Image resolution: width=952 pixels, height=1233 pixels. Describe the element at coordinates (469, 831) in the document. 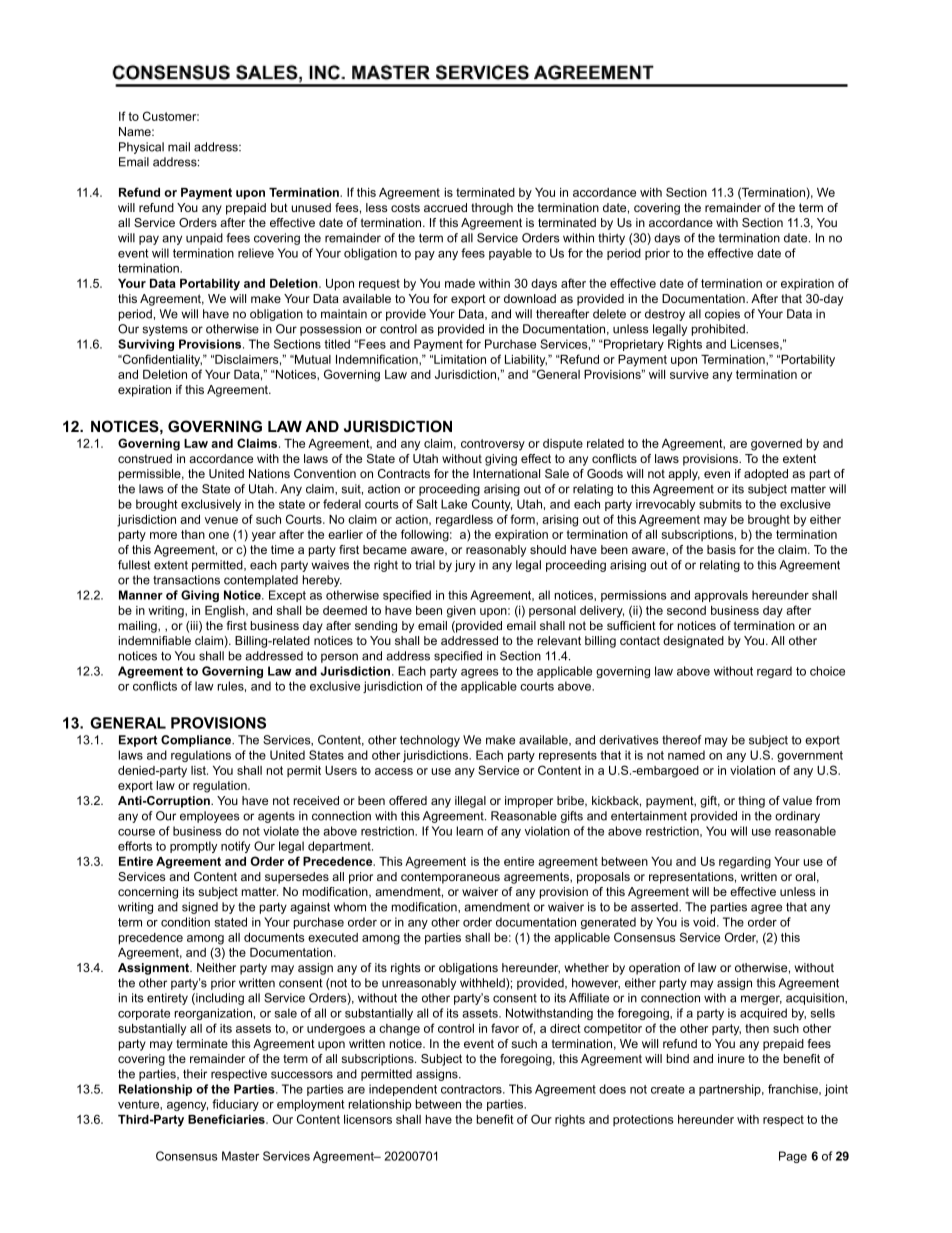

I see `learn` at that location.
